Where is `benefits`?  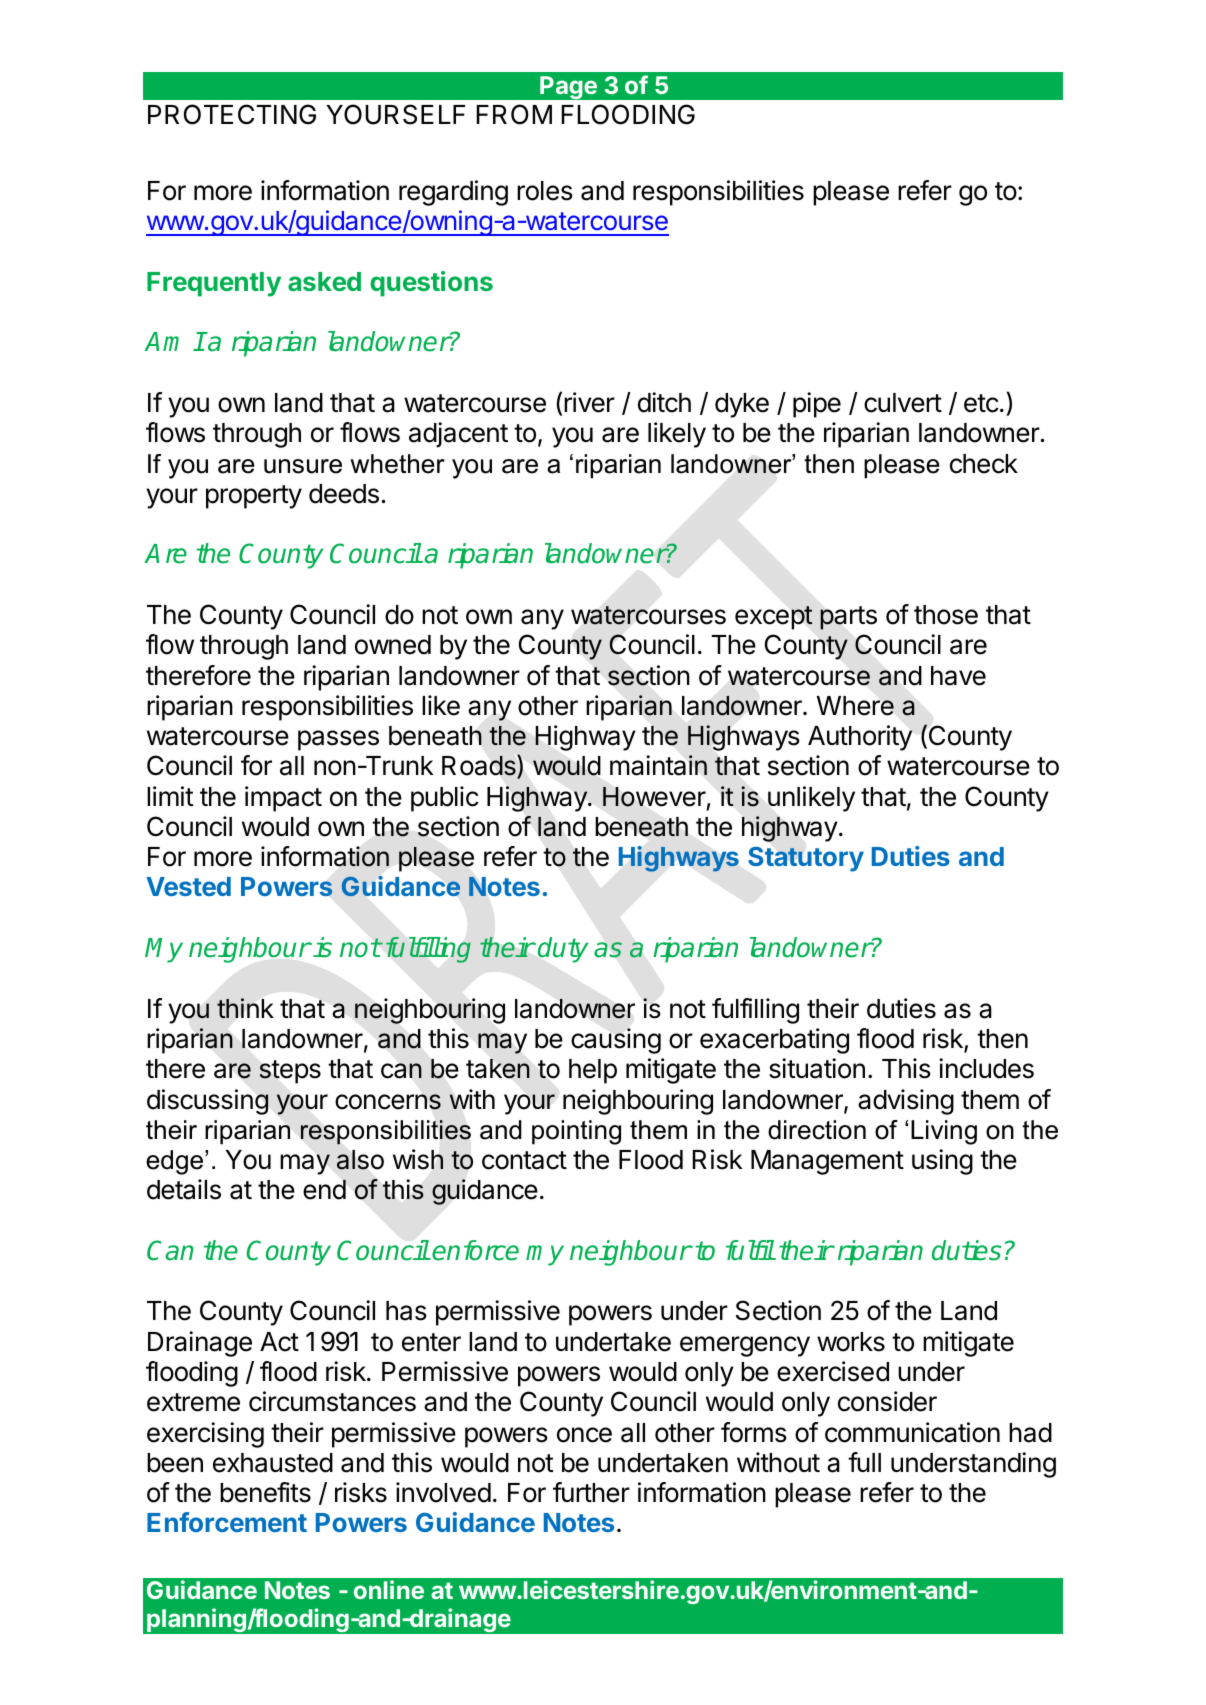 benefits is located at coordinates (265, 1492).
